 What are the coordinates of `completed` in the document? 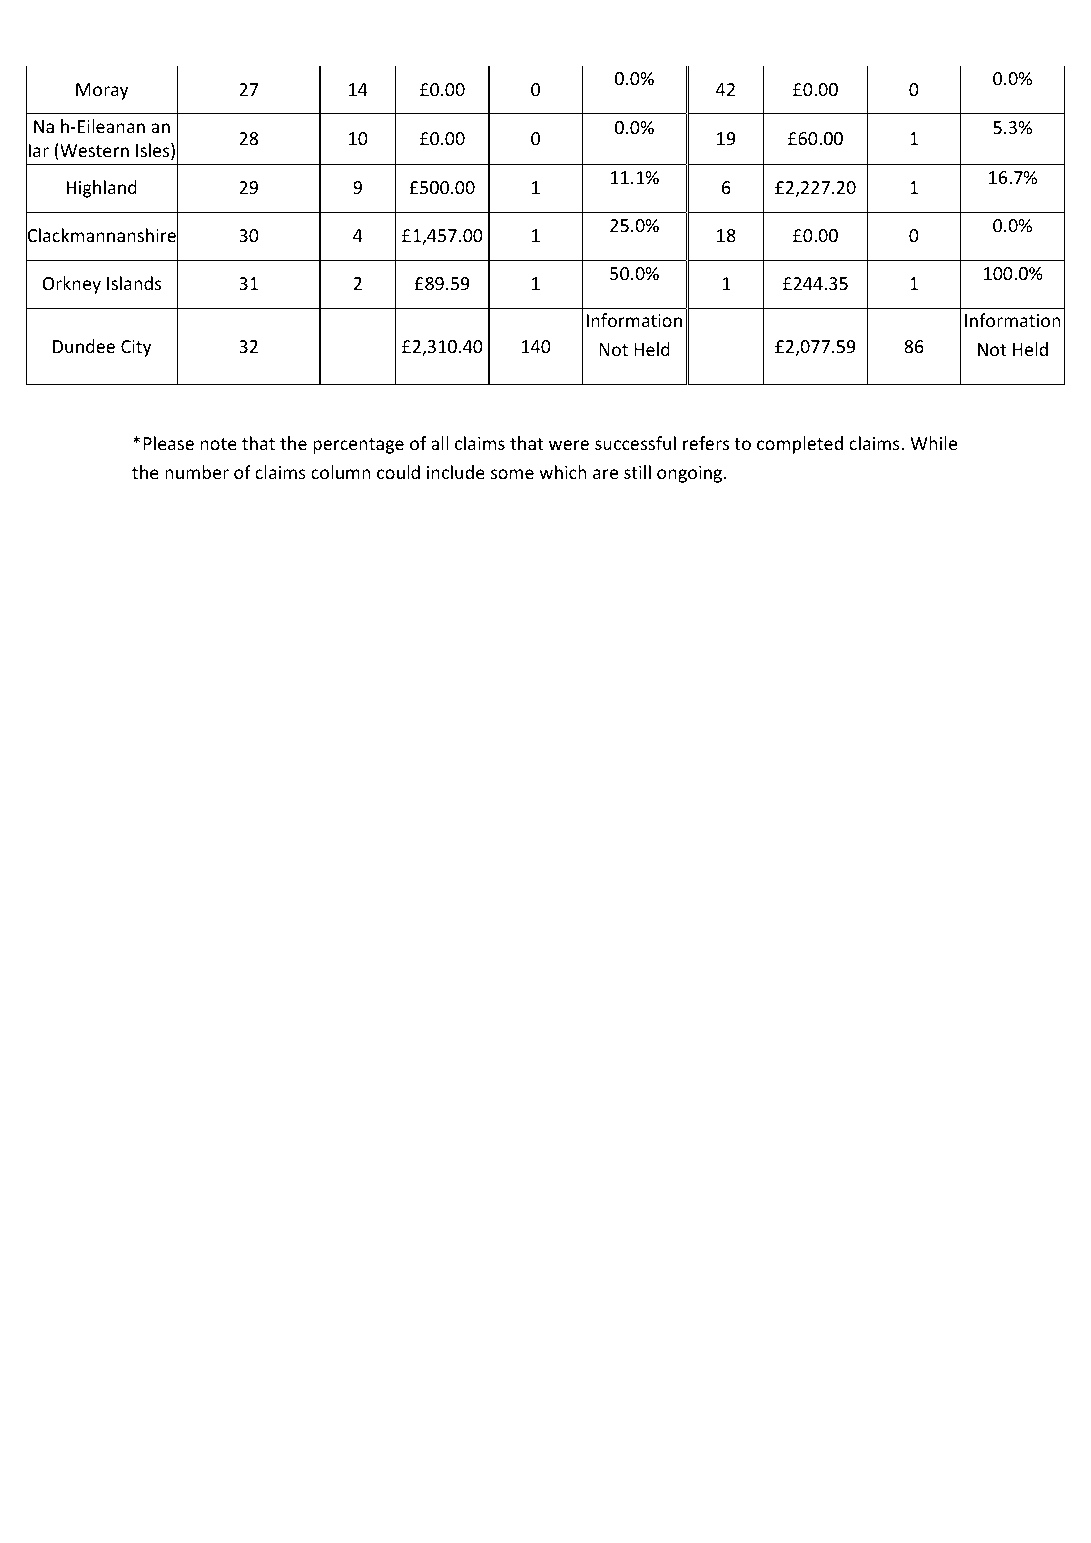 It's located at (800, 445).
